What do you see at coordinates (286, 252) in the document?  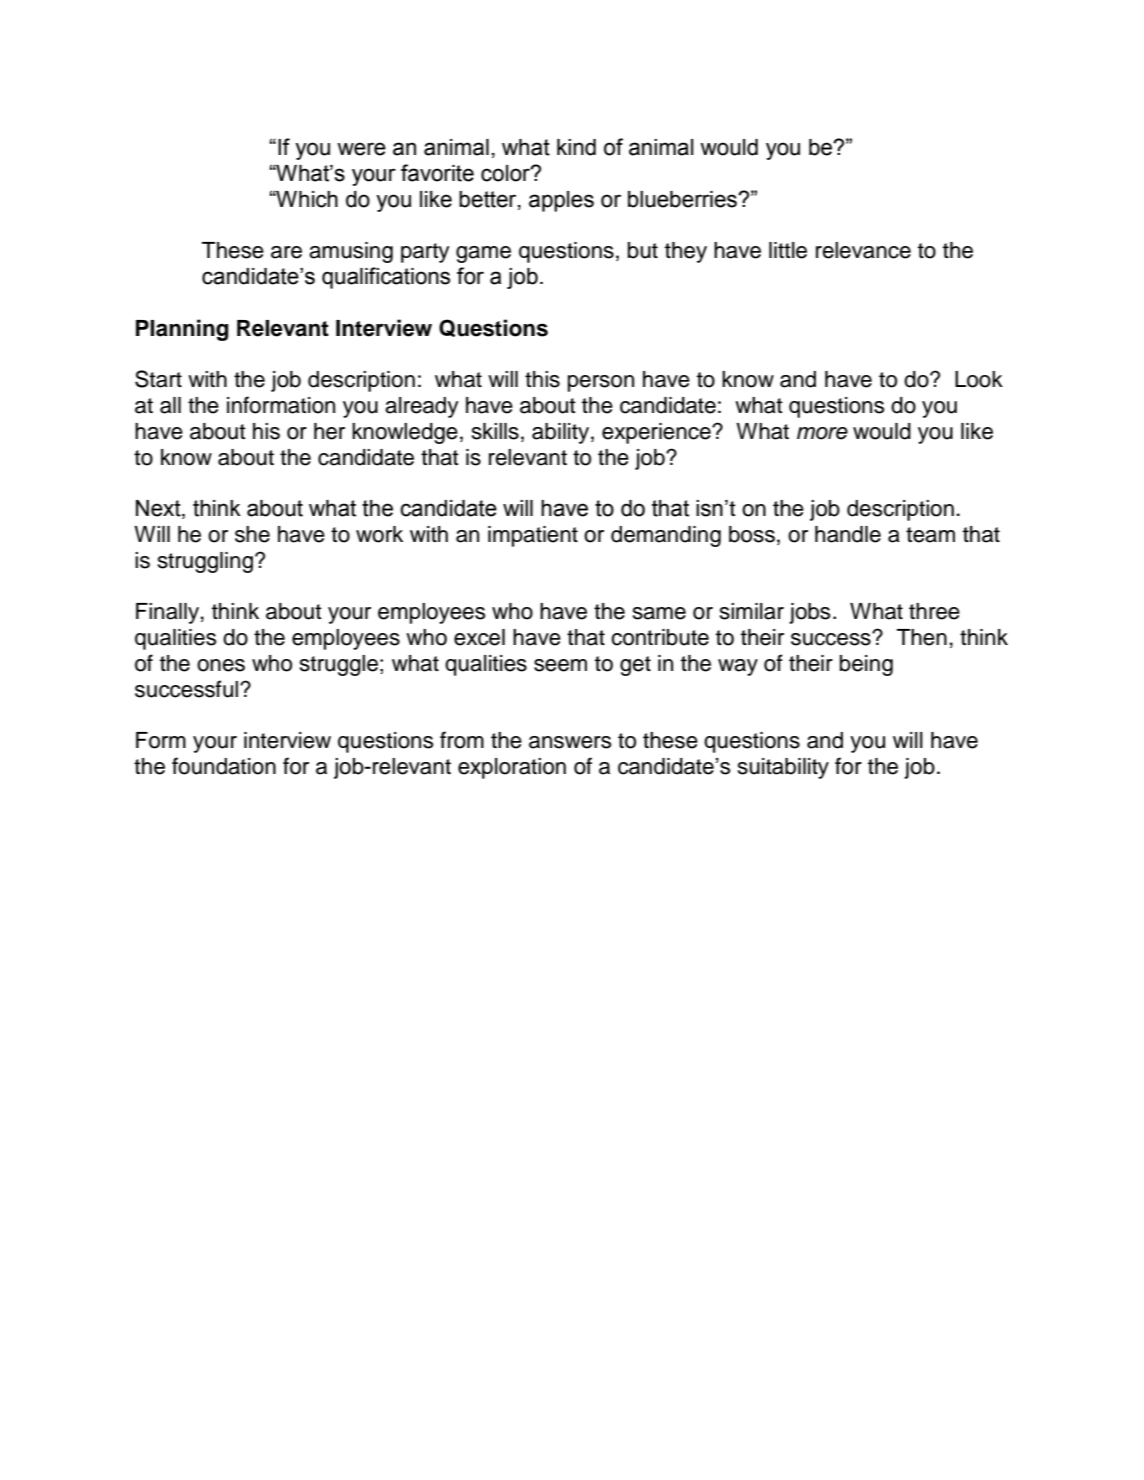 I see `are` at bounding box center [286, 252].
